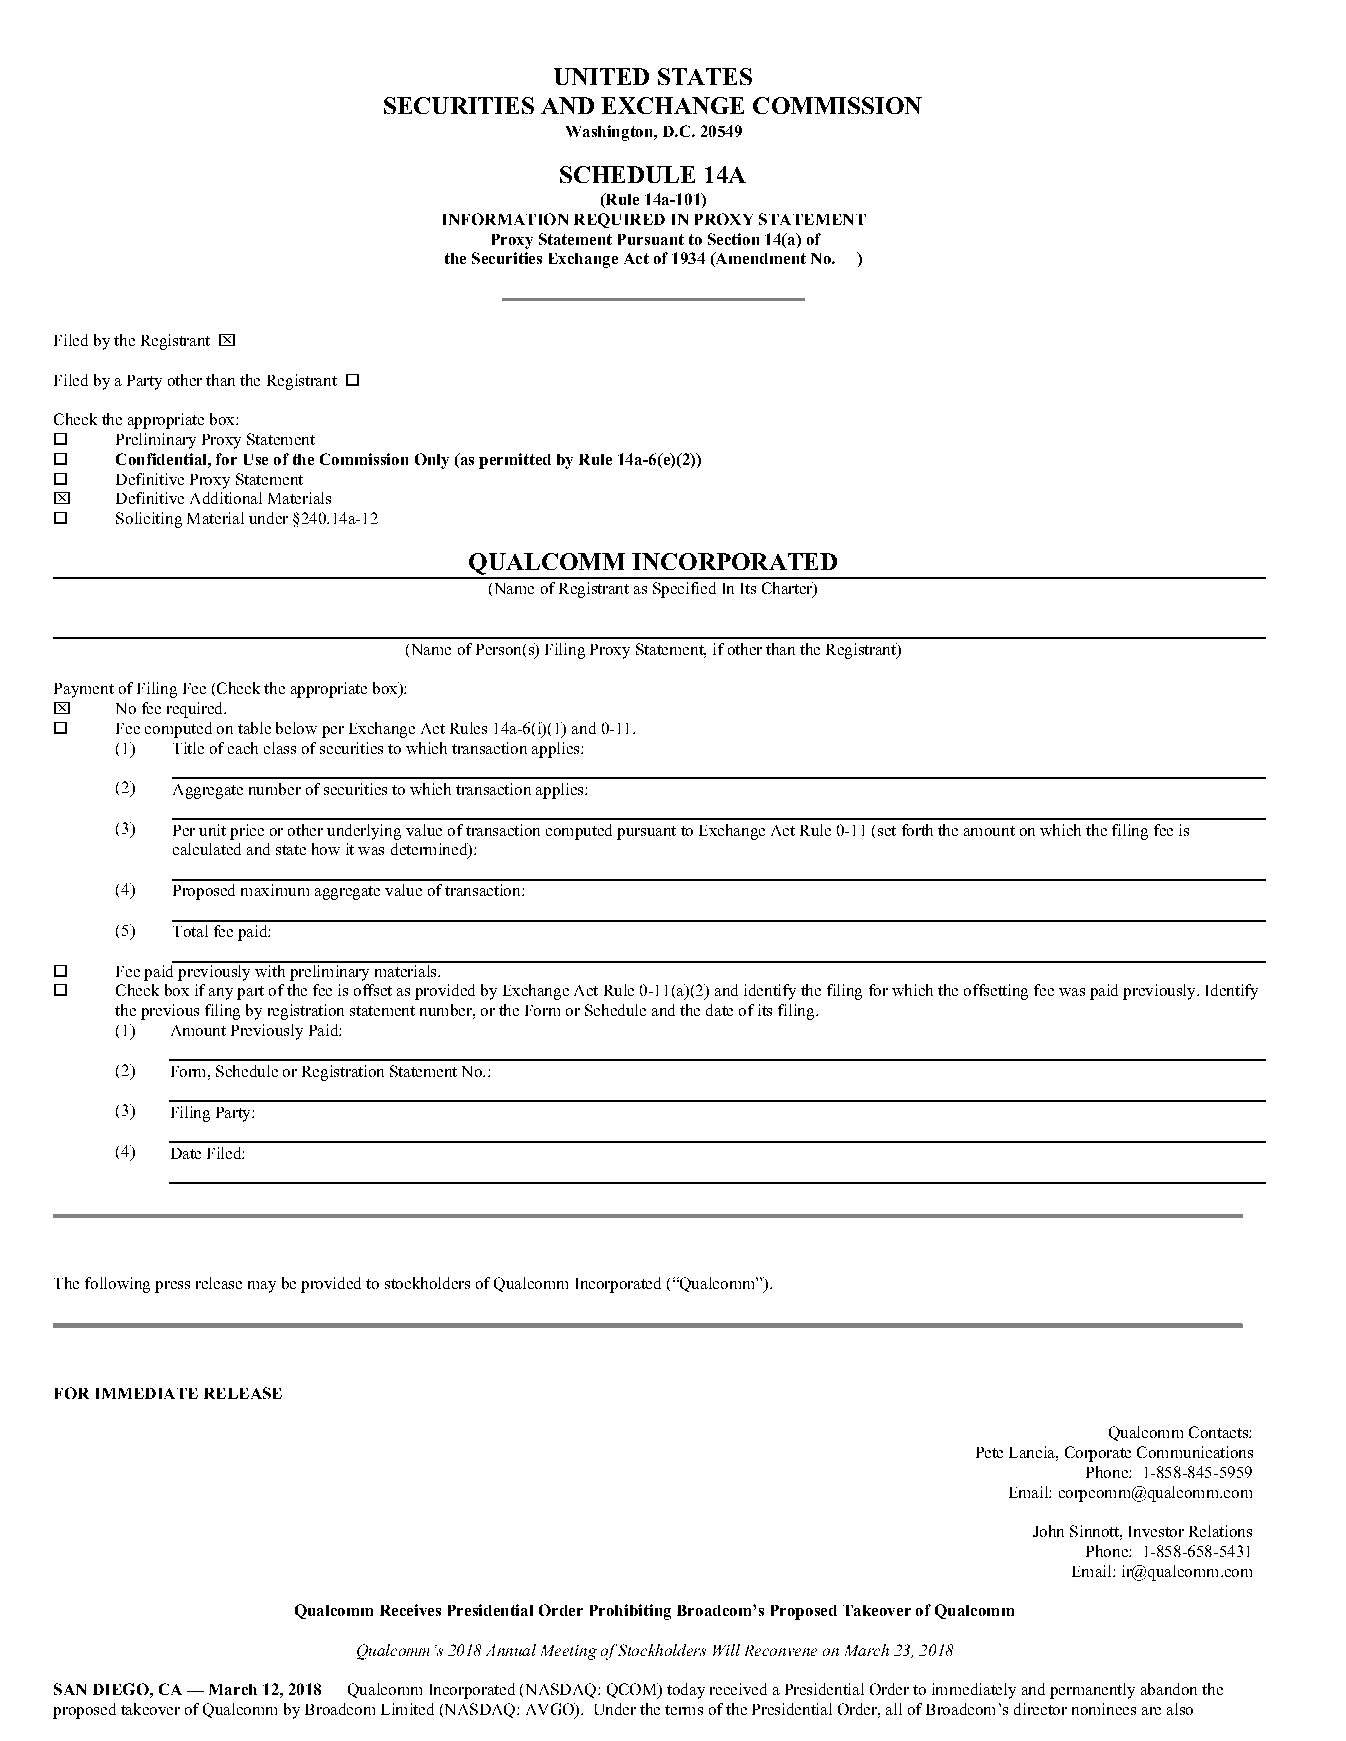 The image size is (1346, 1741). Describe the element at coordinates (70, 1689) in the screenshot. I see `SAN` at that location.
